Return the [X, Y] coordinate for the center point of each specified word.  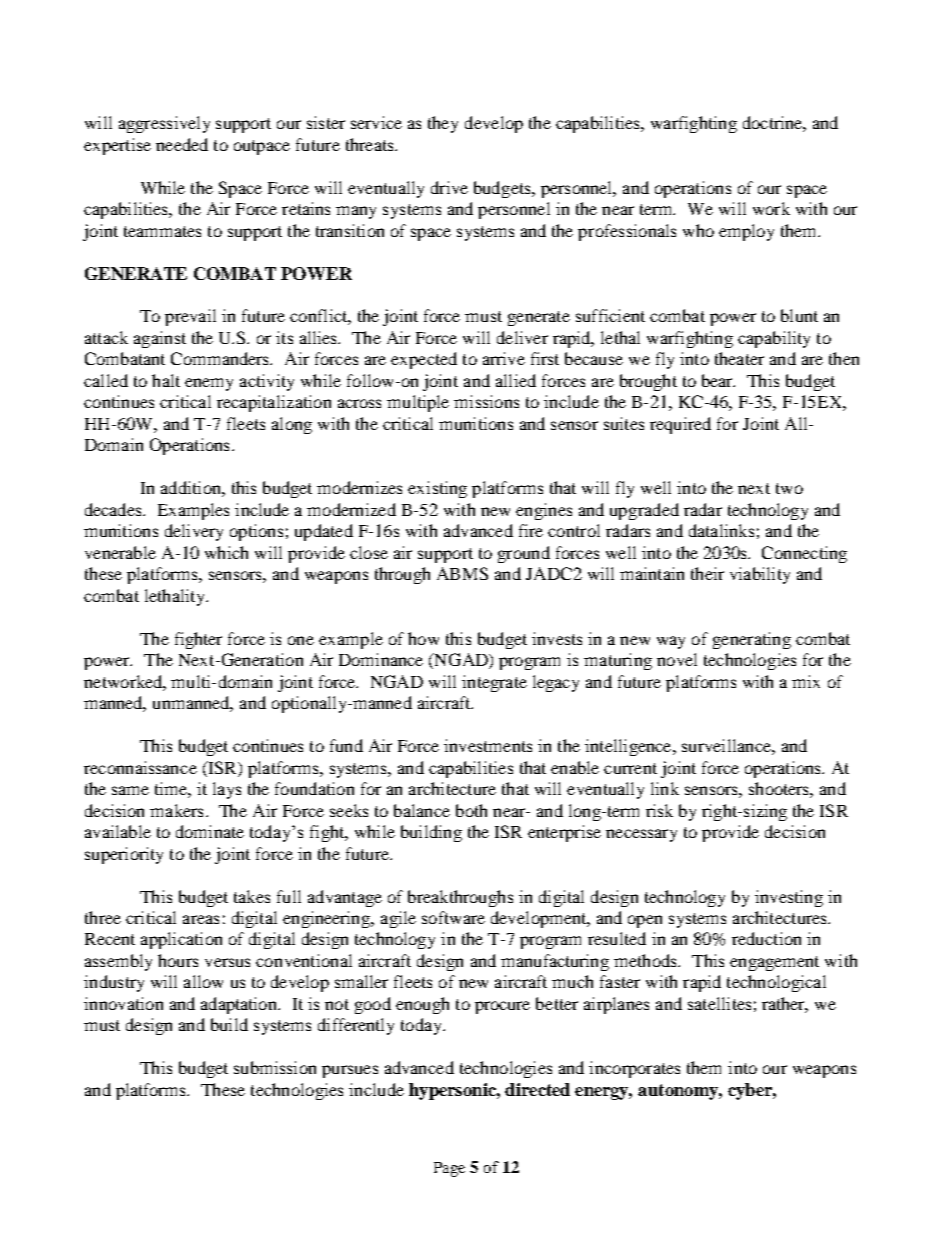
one [301, 640]
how [423, 638]
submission [275, 1067]
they [443, 124]
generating [752, 640]
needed [182, 144]
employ [746, 232]
